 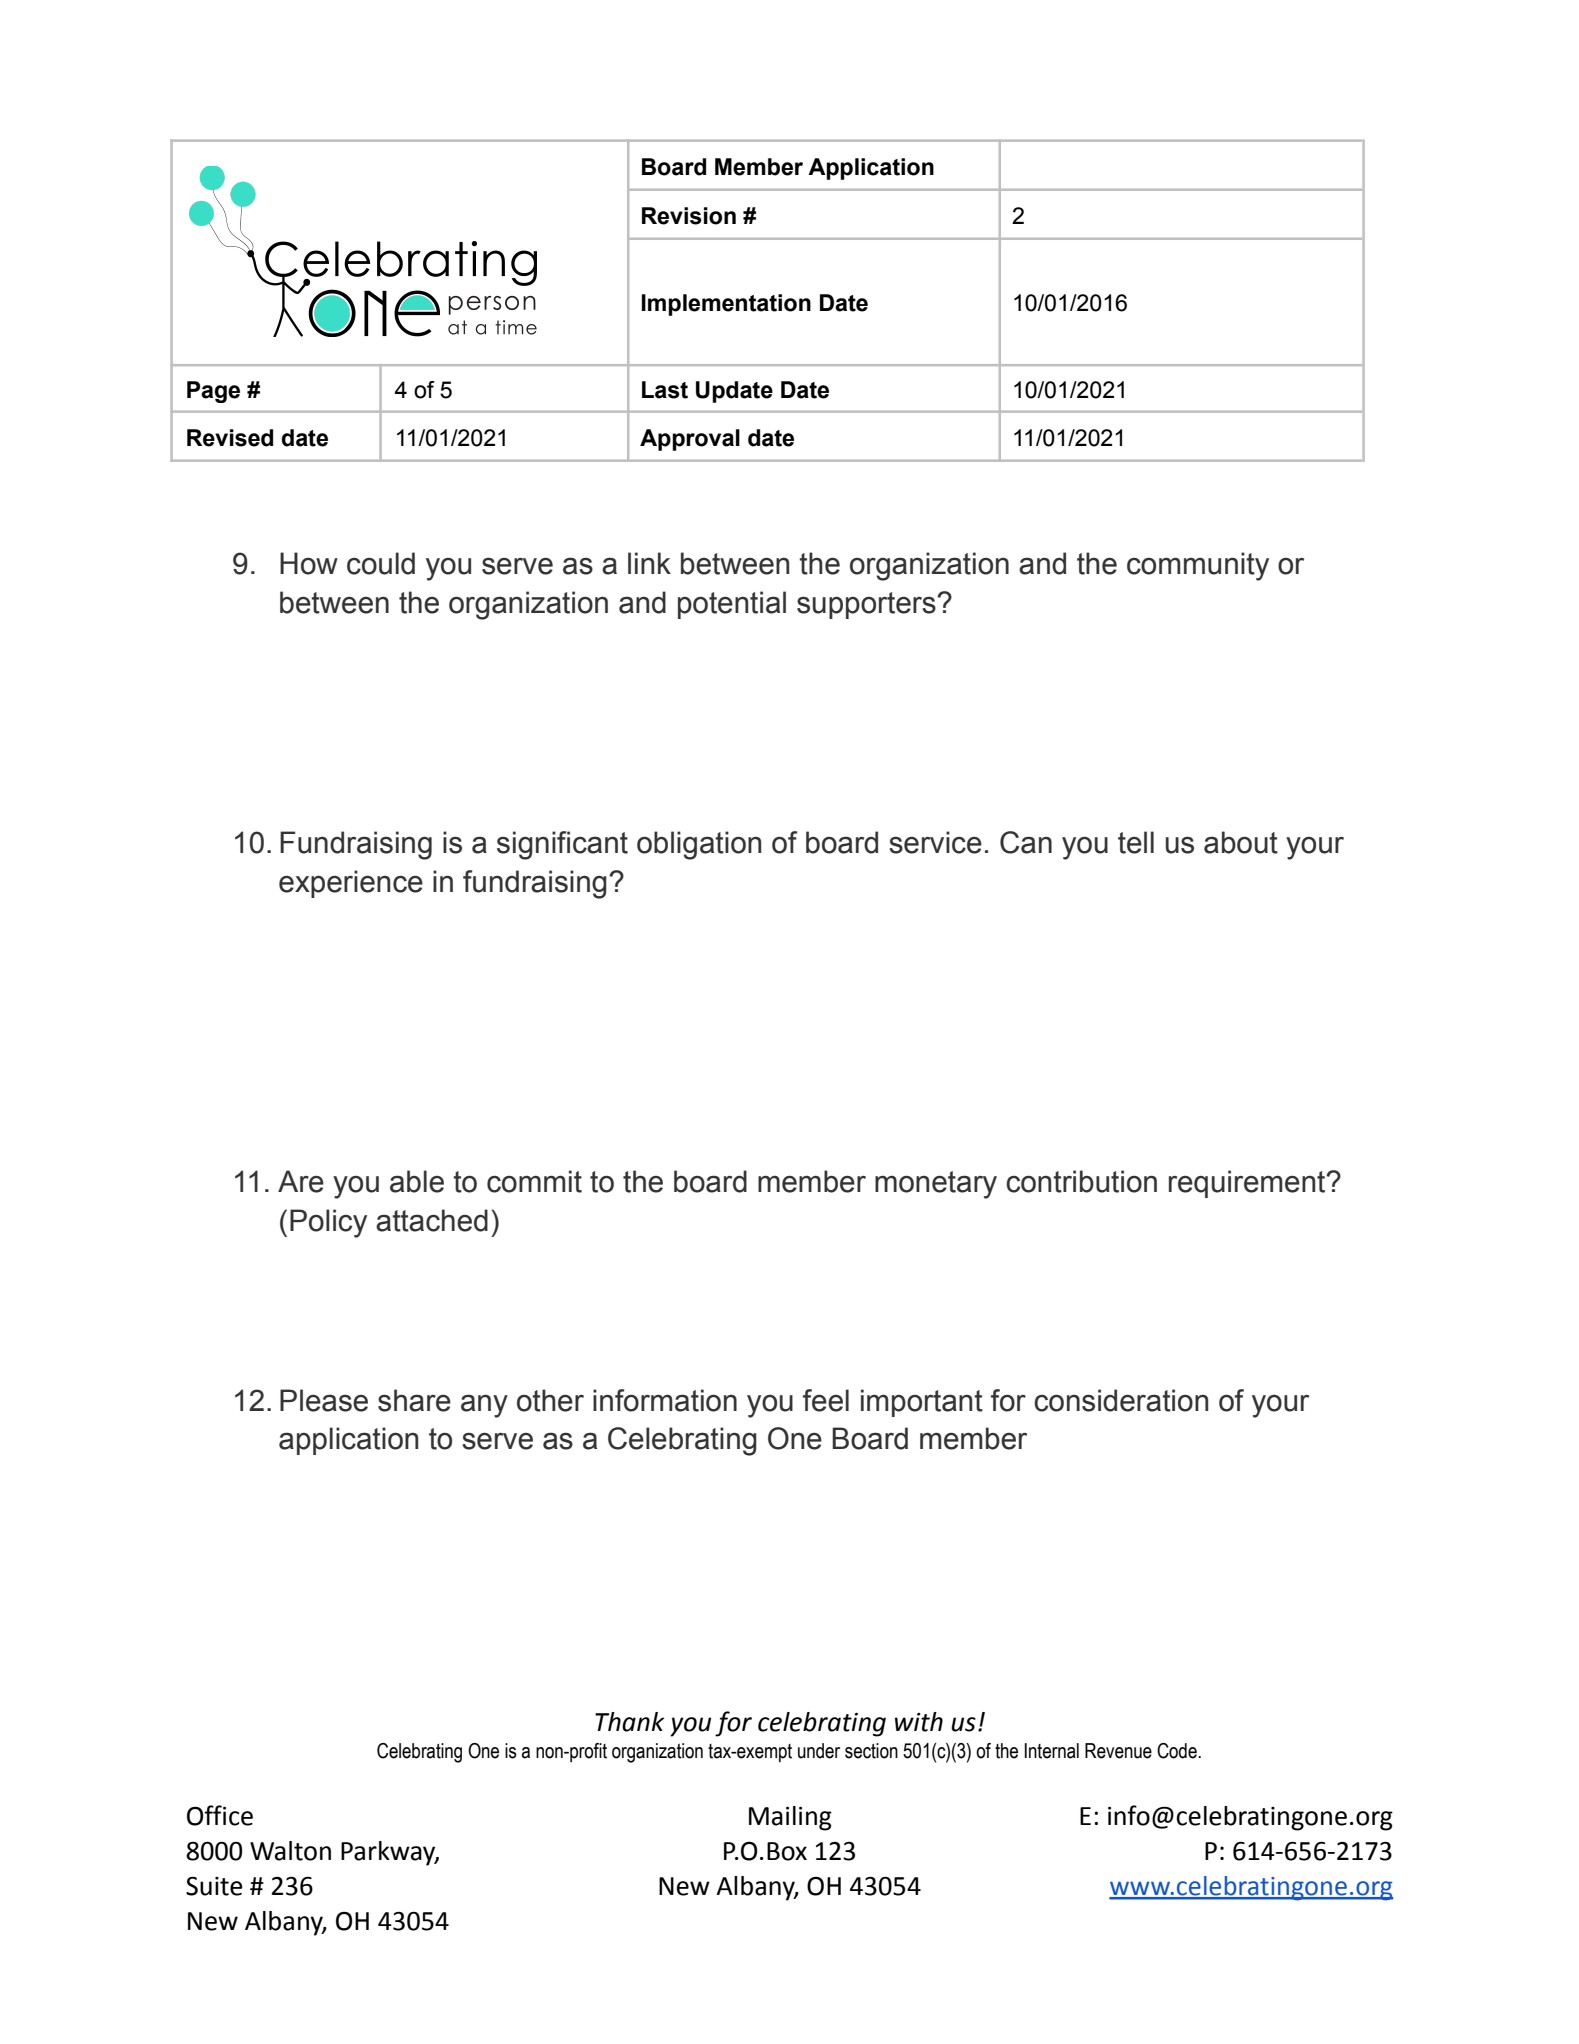 I want to click on Implementation, so click(x=726, y=305).
